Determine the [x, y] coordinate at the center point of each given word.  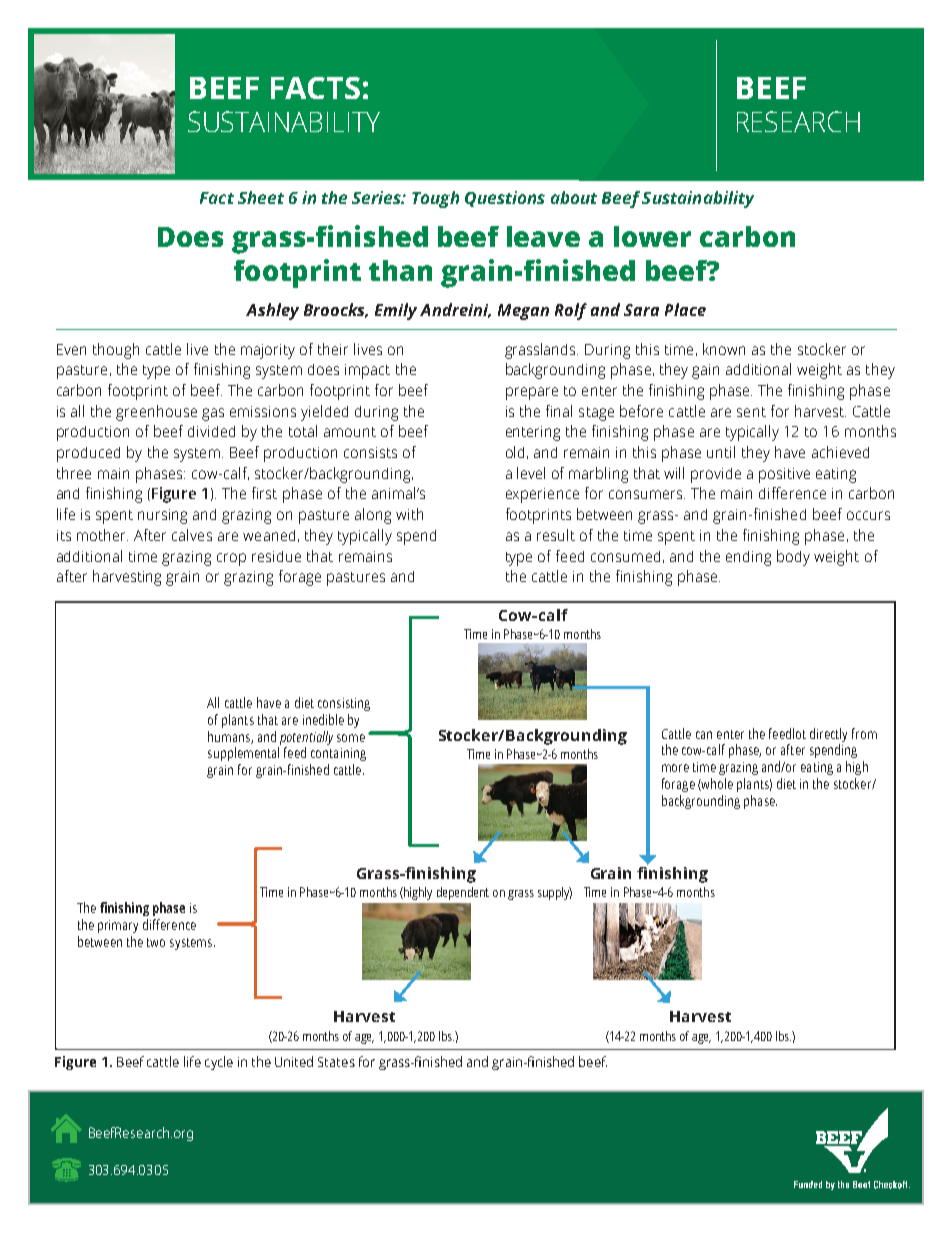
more [675, 768]
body [793, 558]
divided [211, 431]
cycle [219, 1063]
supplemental [243, 754]
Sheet [261, 197]
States [336, 1062]
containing [338, 754]
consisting [344, 704]
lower [652, 236]
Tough [435, 199]
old [515, 452]
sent [751, 412]
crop [231, 559]
